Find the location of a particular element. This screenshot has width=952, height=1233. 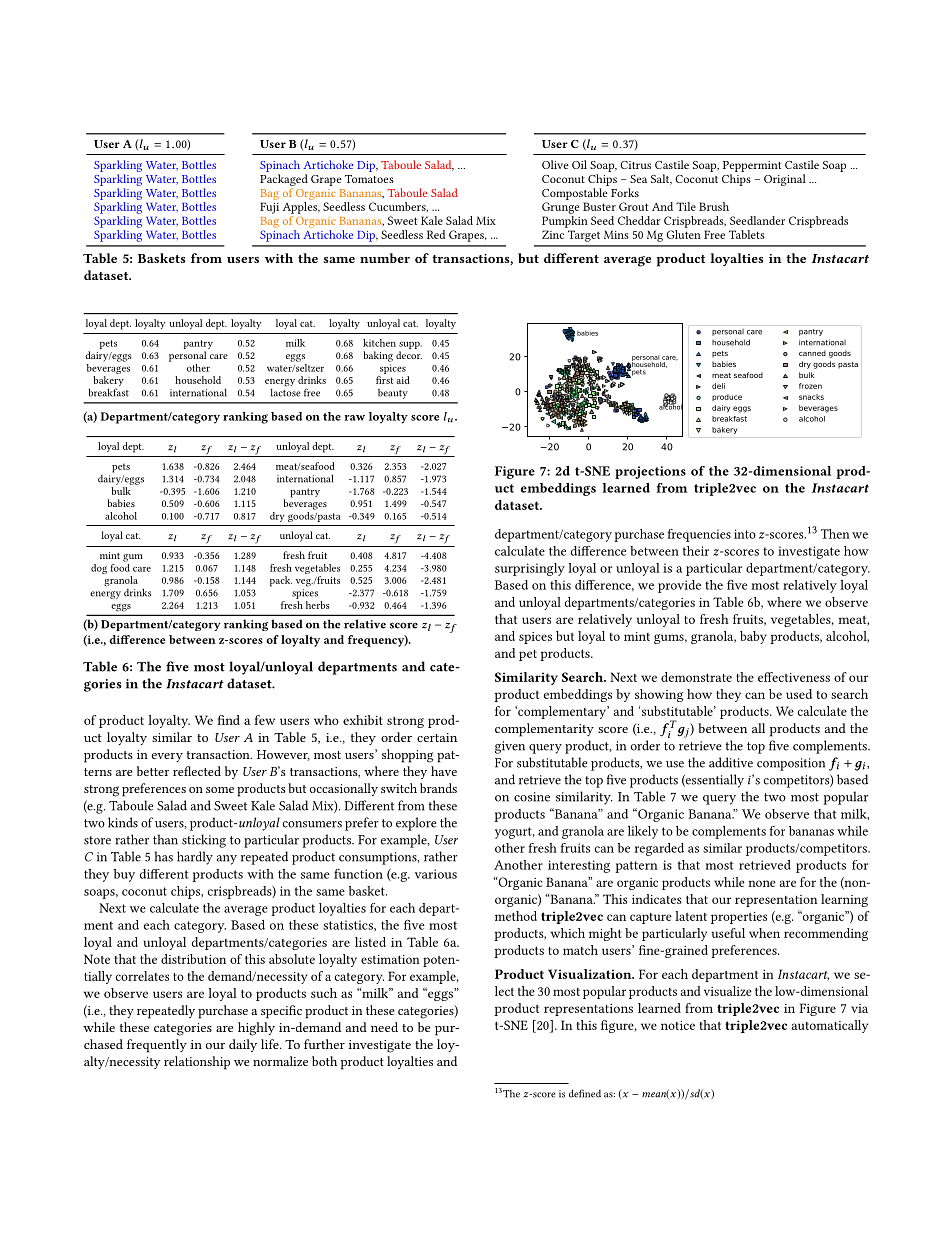

explore is located at coordinates (416, 824).
